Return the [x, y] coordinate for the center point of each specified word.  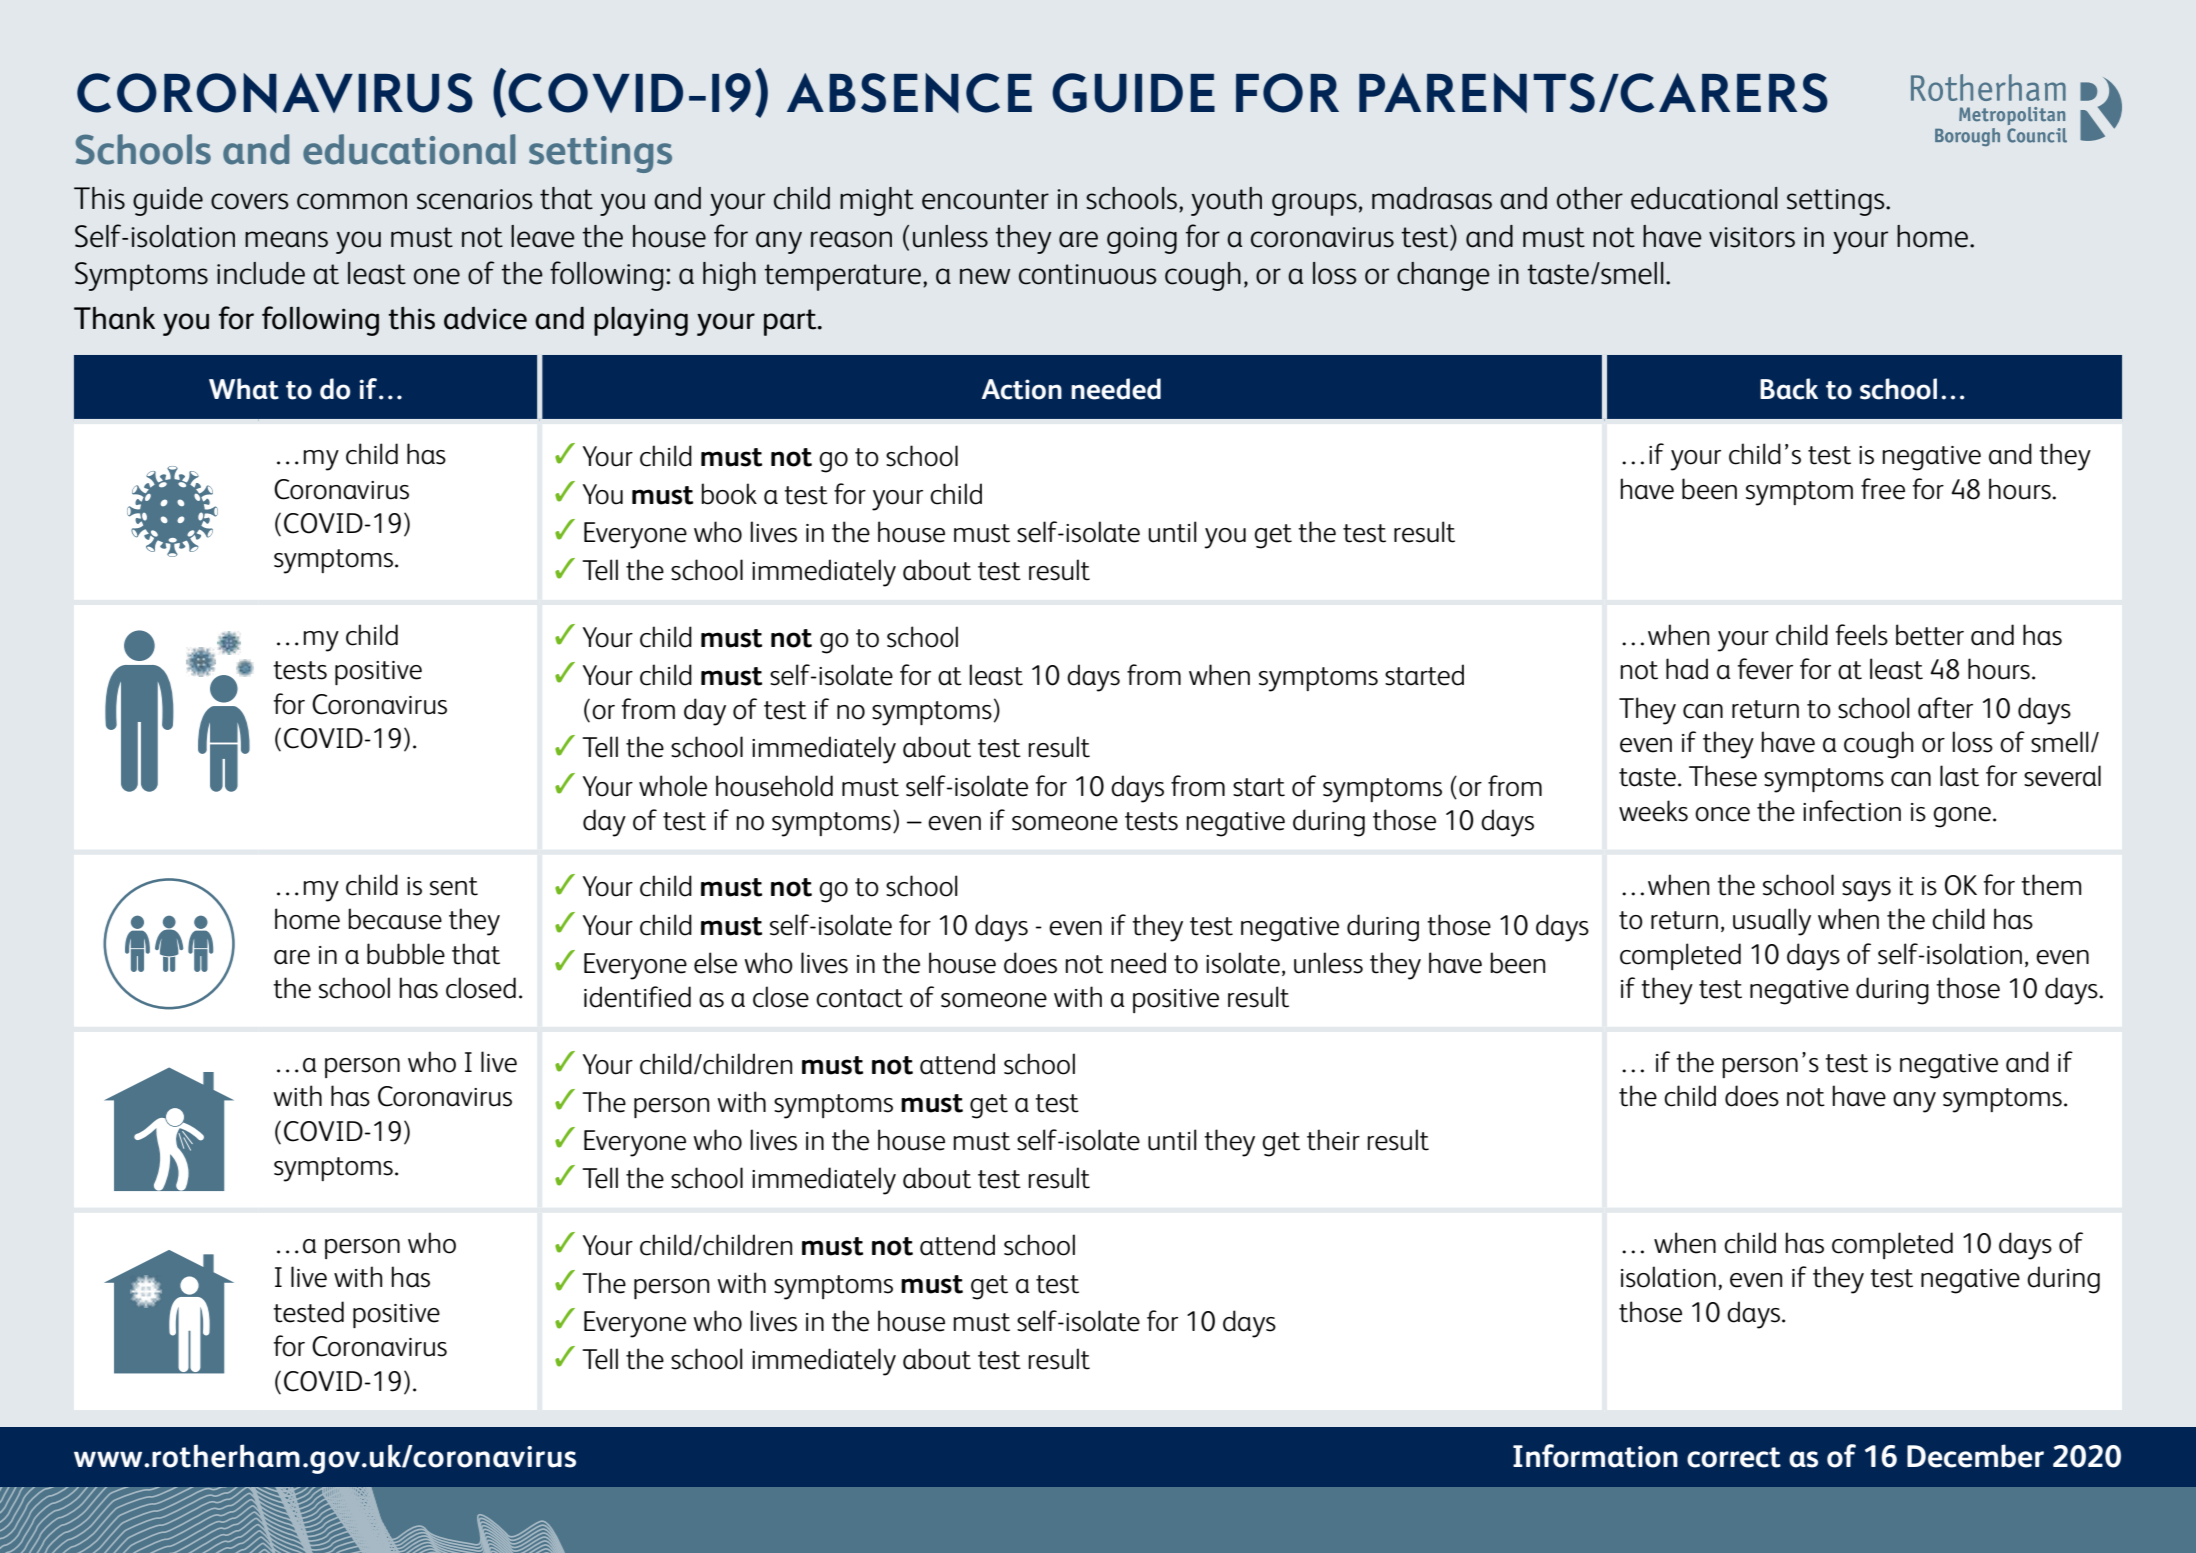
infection [1852, 811]
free [1883, 489]
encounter [985, 199]
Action [1022, 389]
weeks [1653, 811]
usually [1772, 922]
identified [637, 997]
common [352, 201]
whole [673, 786]
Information [1595, 1456]
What [244, 389]
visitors [1752, 237]
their [1333, 1140]
